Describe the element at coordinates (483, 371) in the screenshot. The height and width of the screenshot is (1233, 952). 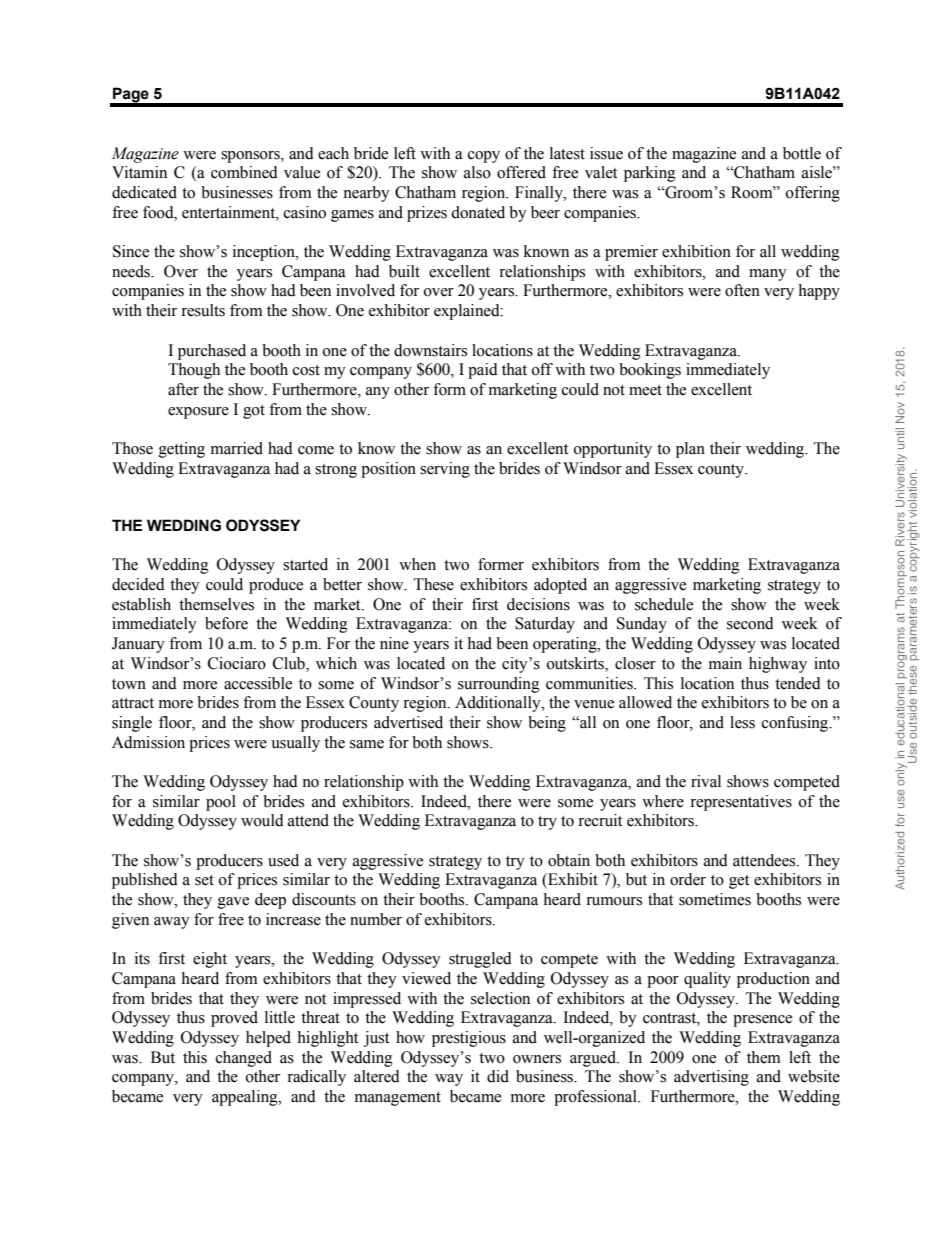
I see `paid` at that location.
